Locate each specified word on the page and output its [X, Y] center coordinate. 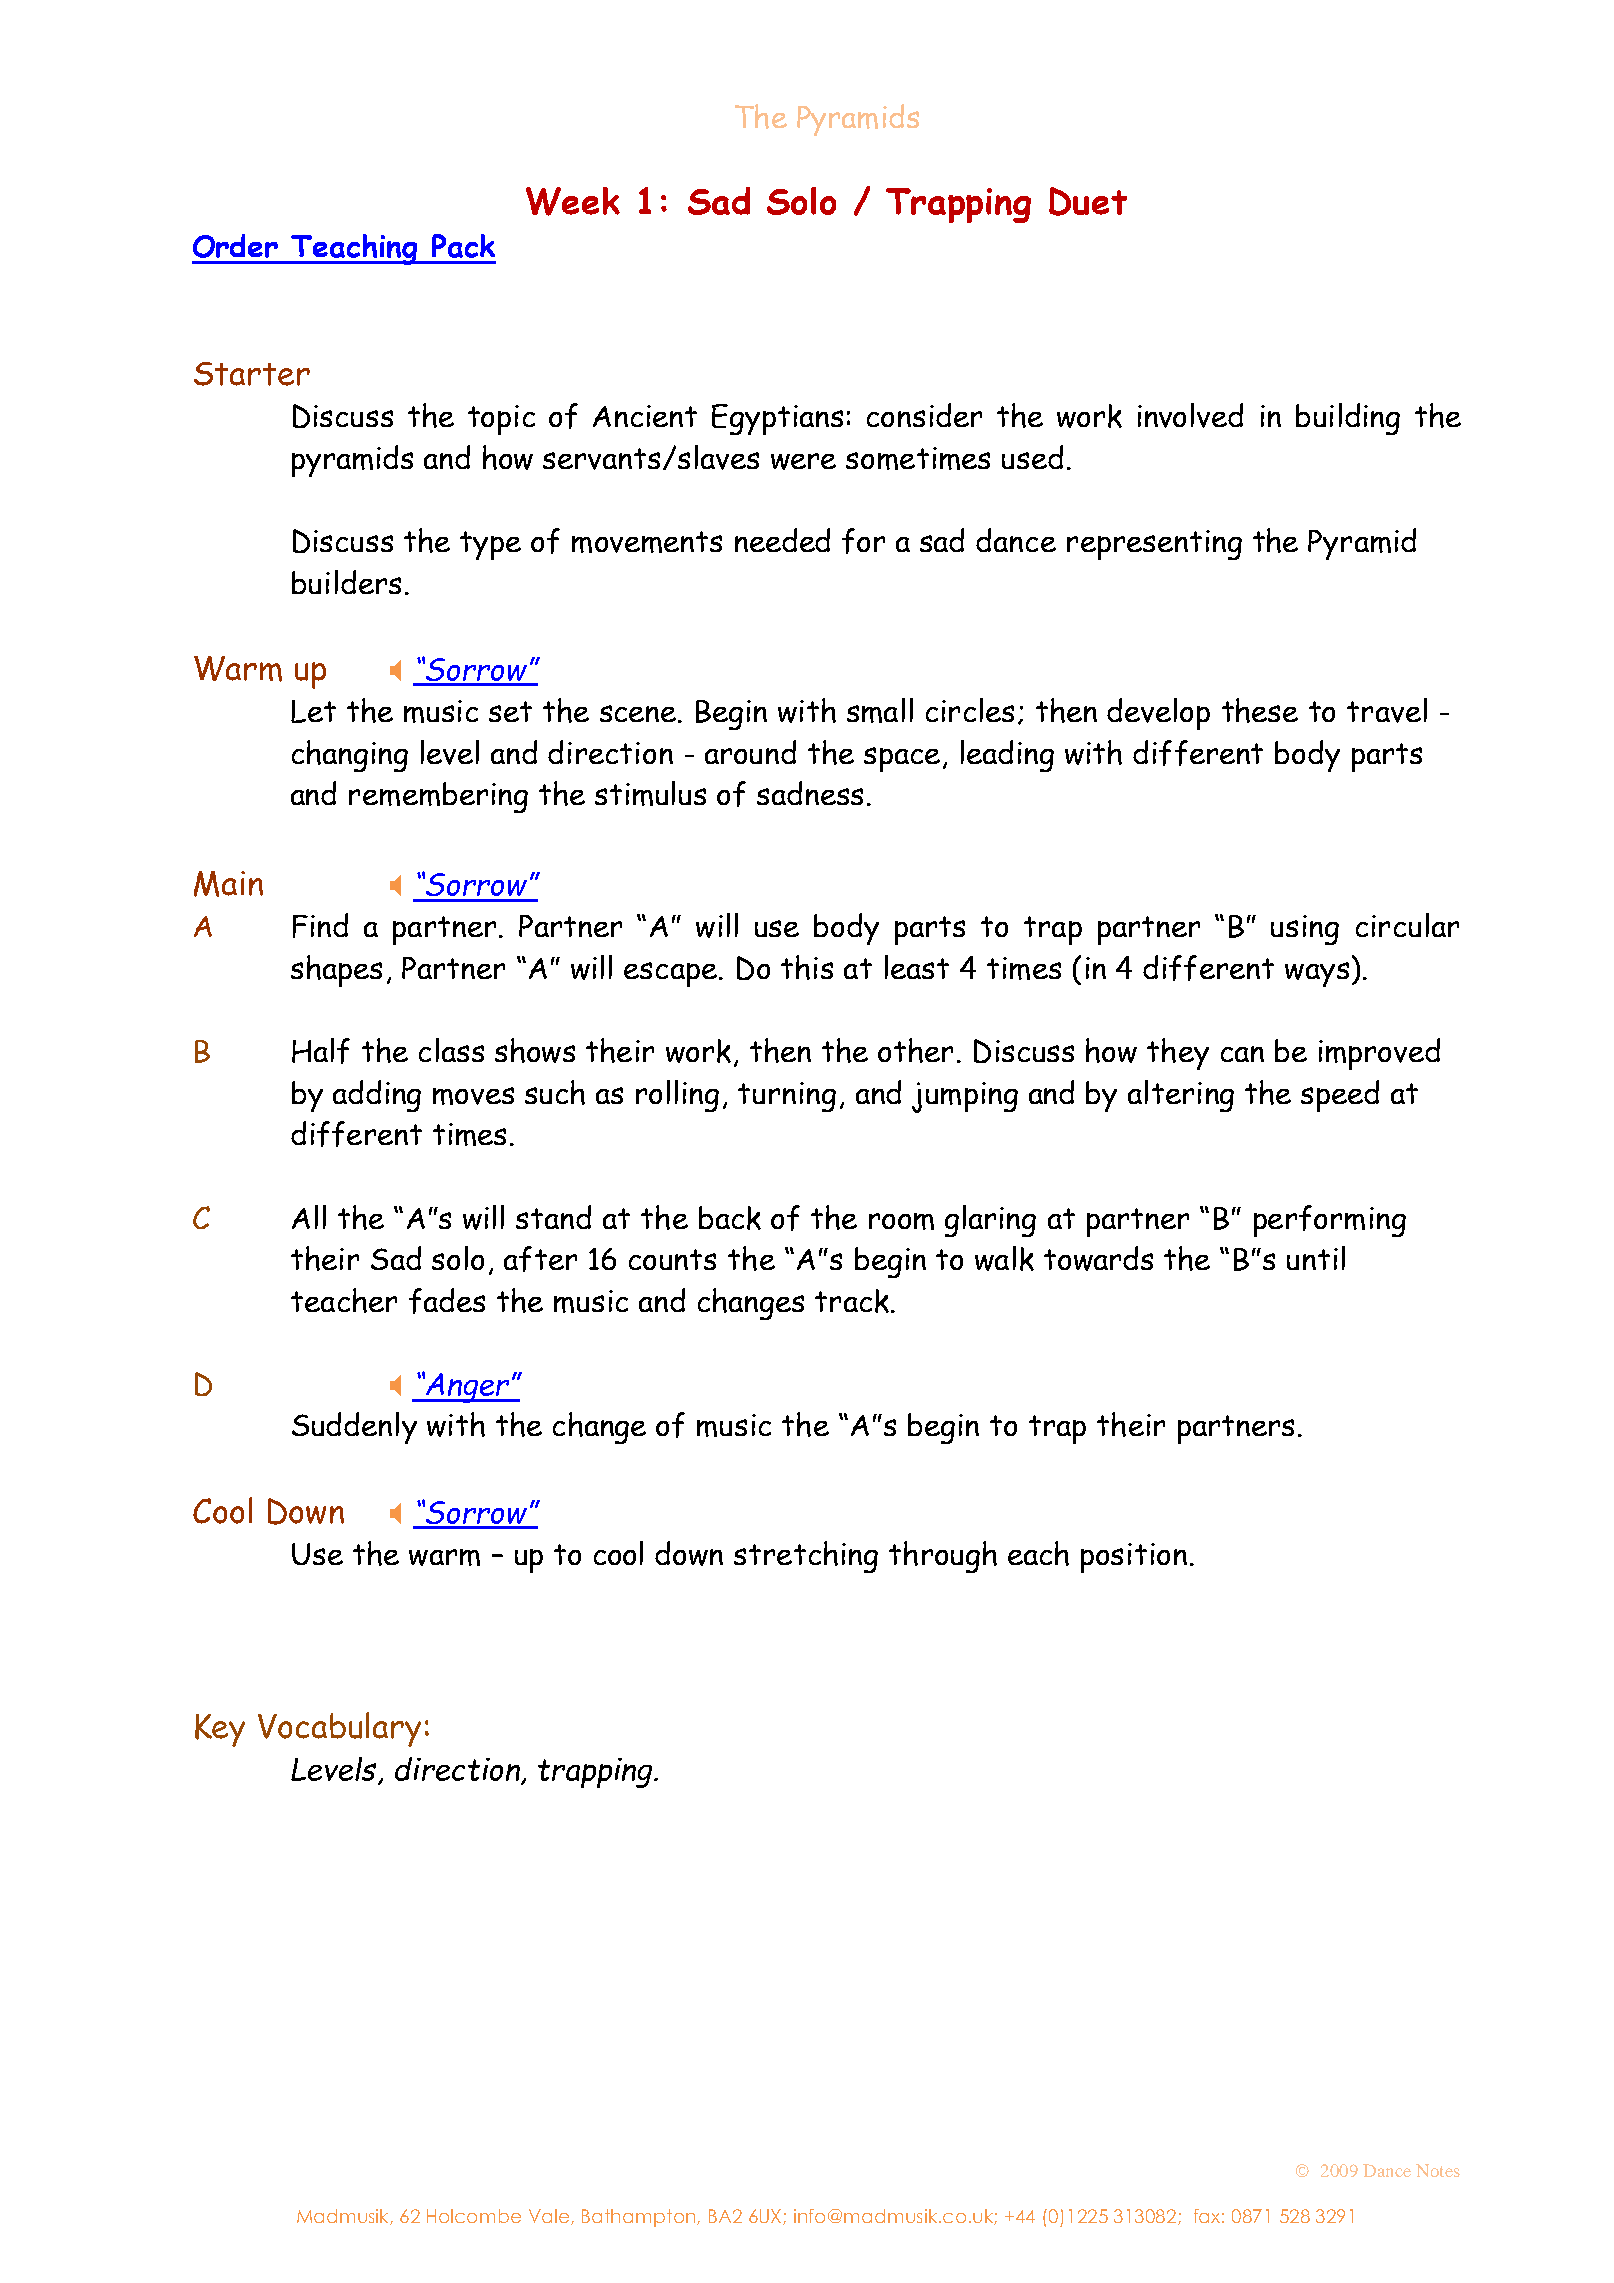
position [1134, 1558]
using [1305, 930]
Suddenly [354, 1428]
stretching [806, 1557]
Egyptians [777, 419]
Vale [550, 2217]
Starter [252, 374]
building [1348, 419]
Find [320, 925]
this [807, 967]
